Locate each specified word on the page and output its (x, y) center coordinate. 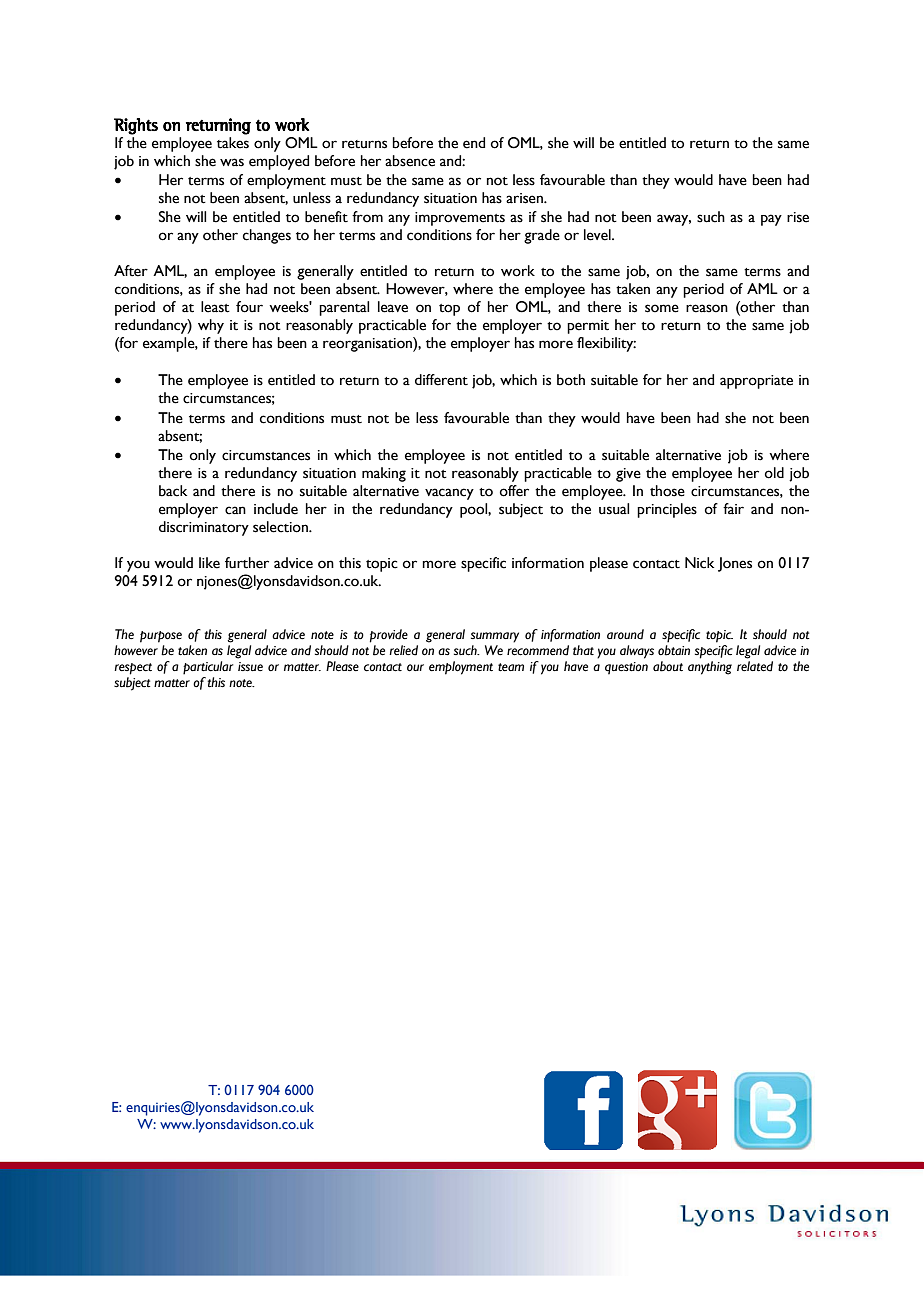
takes (233, 143)
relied (403, 650)
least (215, 307)
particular (208, 668)
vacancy (449, 494)
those (667, 491)
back (173, 491)
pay (771, 220)
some (662, 308)
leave (393, 307)
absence (410, 161)
